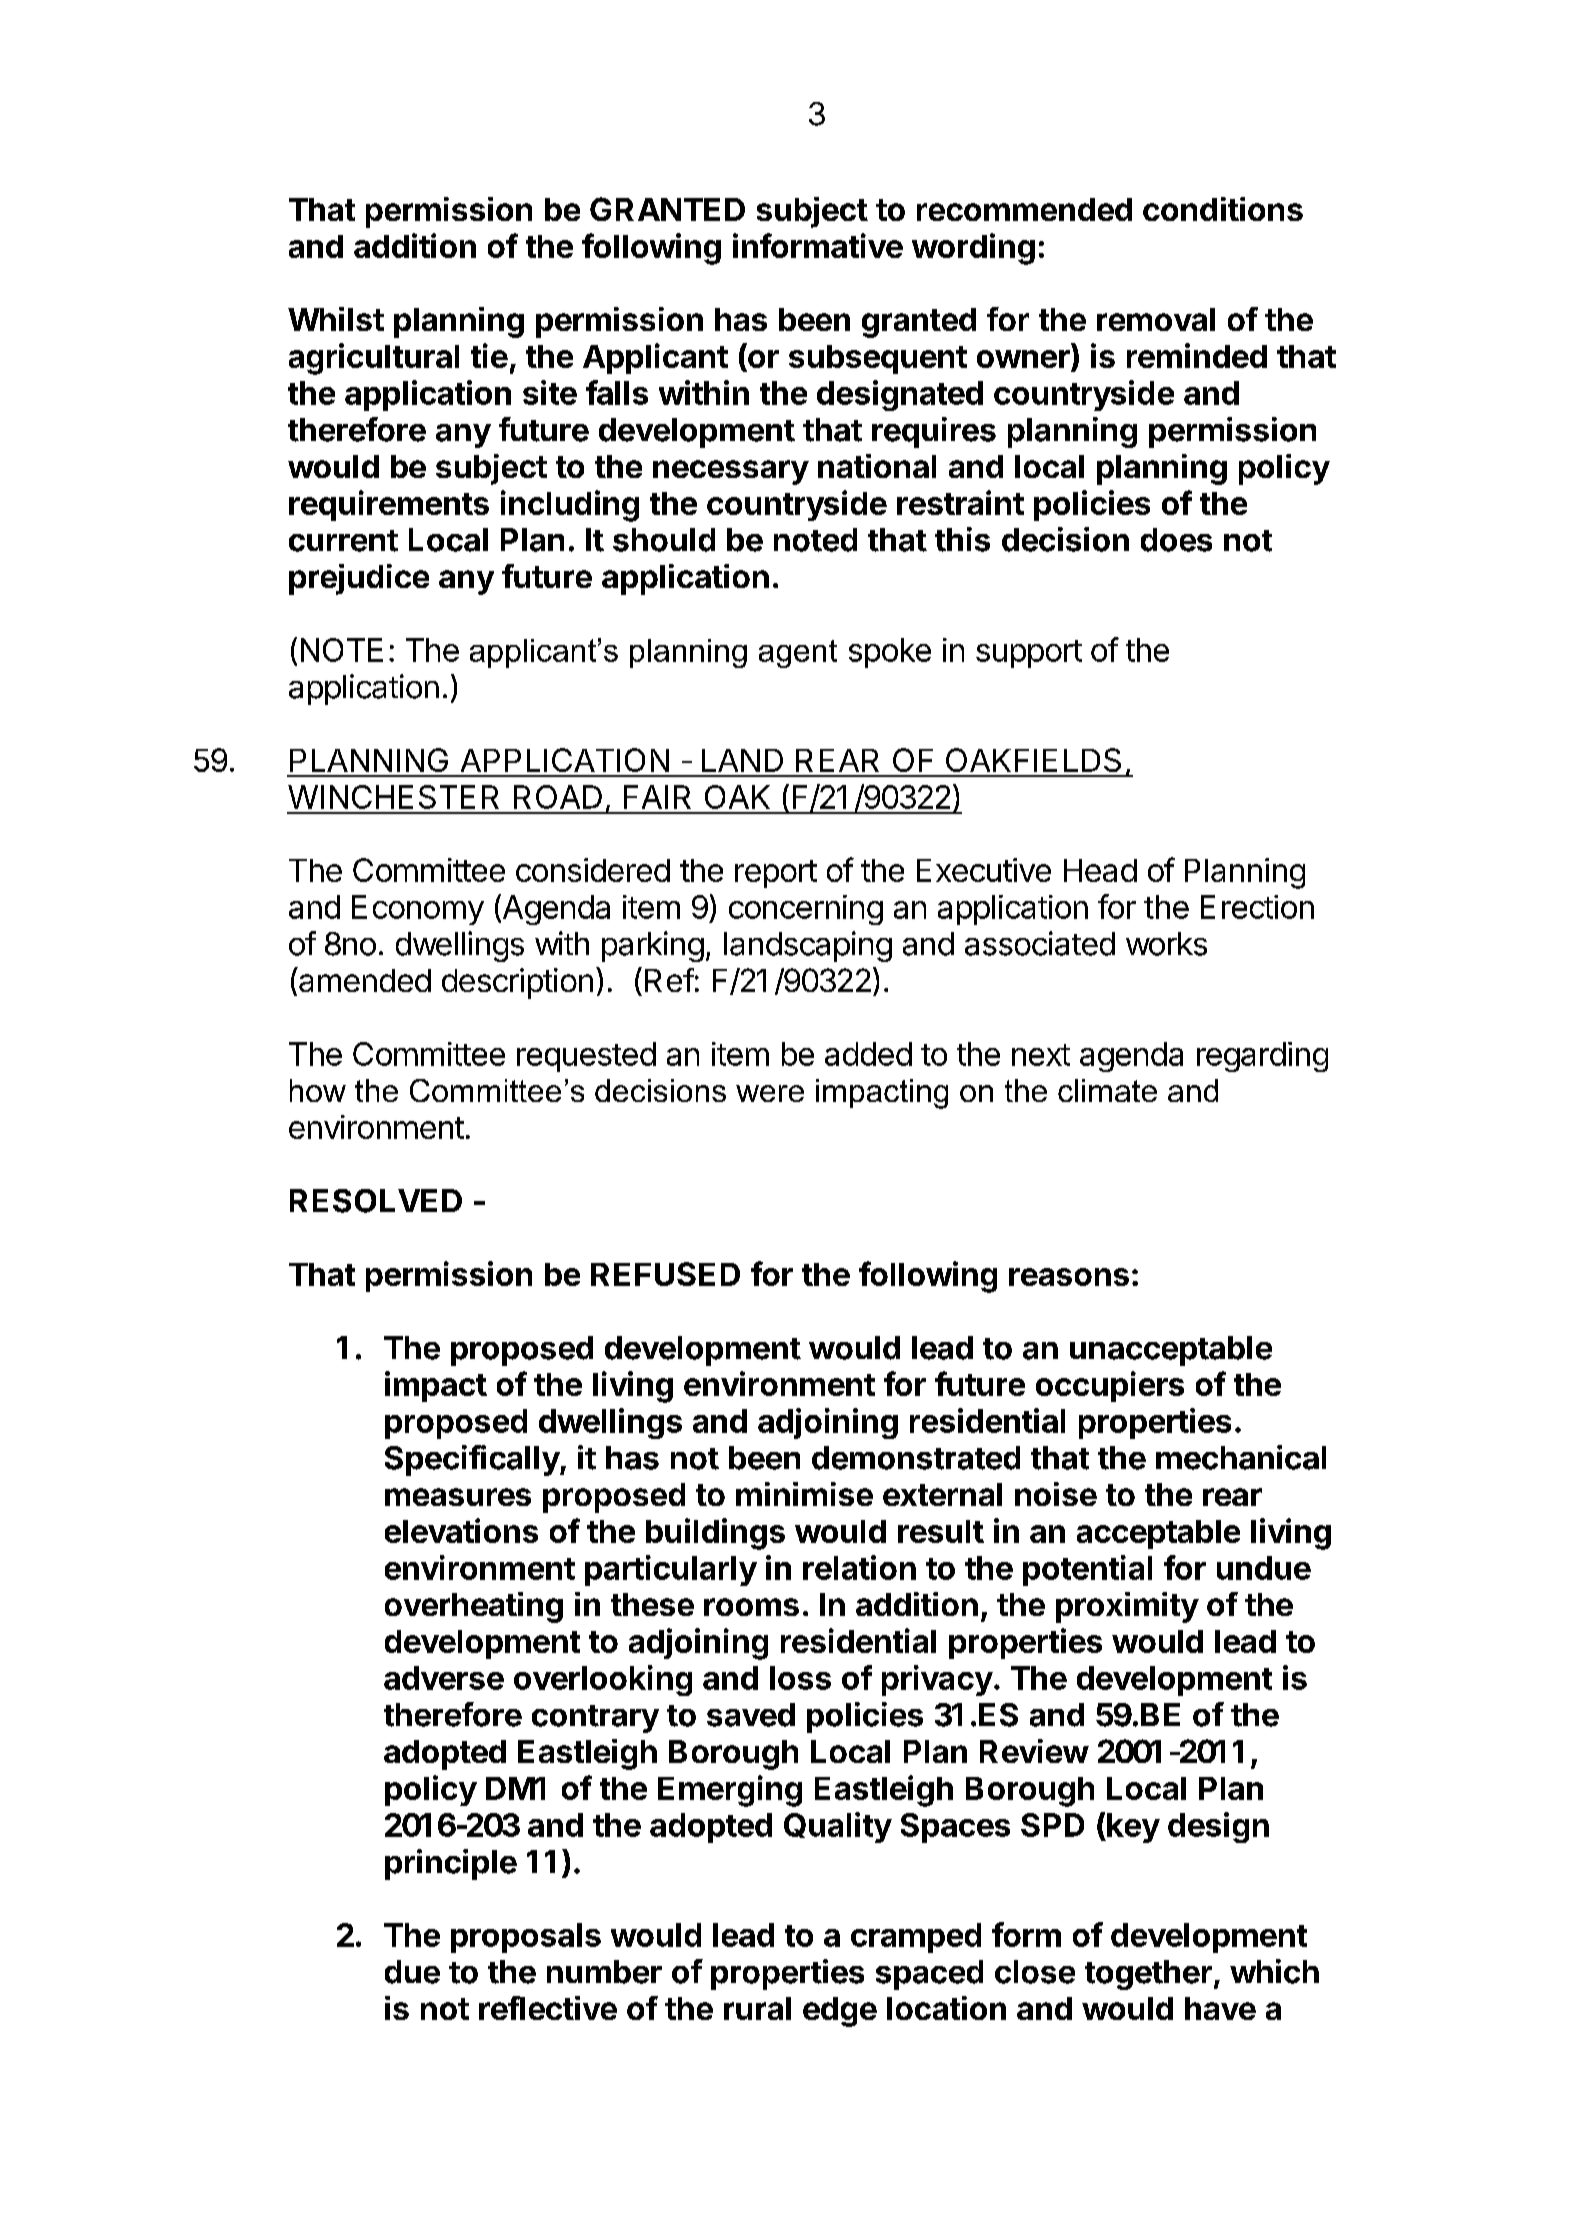 The height and width of the screenshot is (2240, 1584). I want to click on removal, so click(1156, 319).
